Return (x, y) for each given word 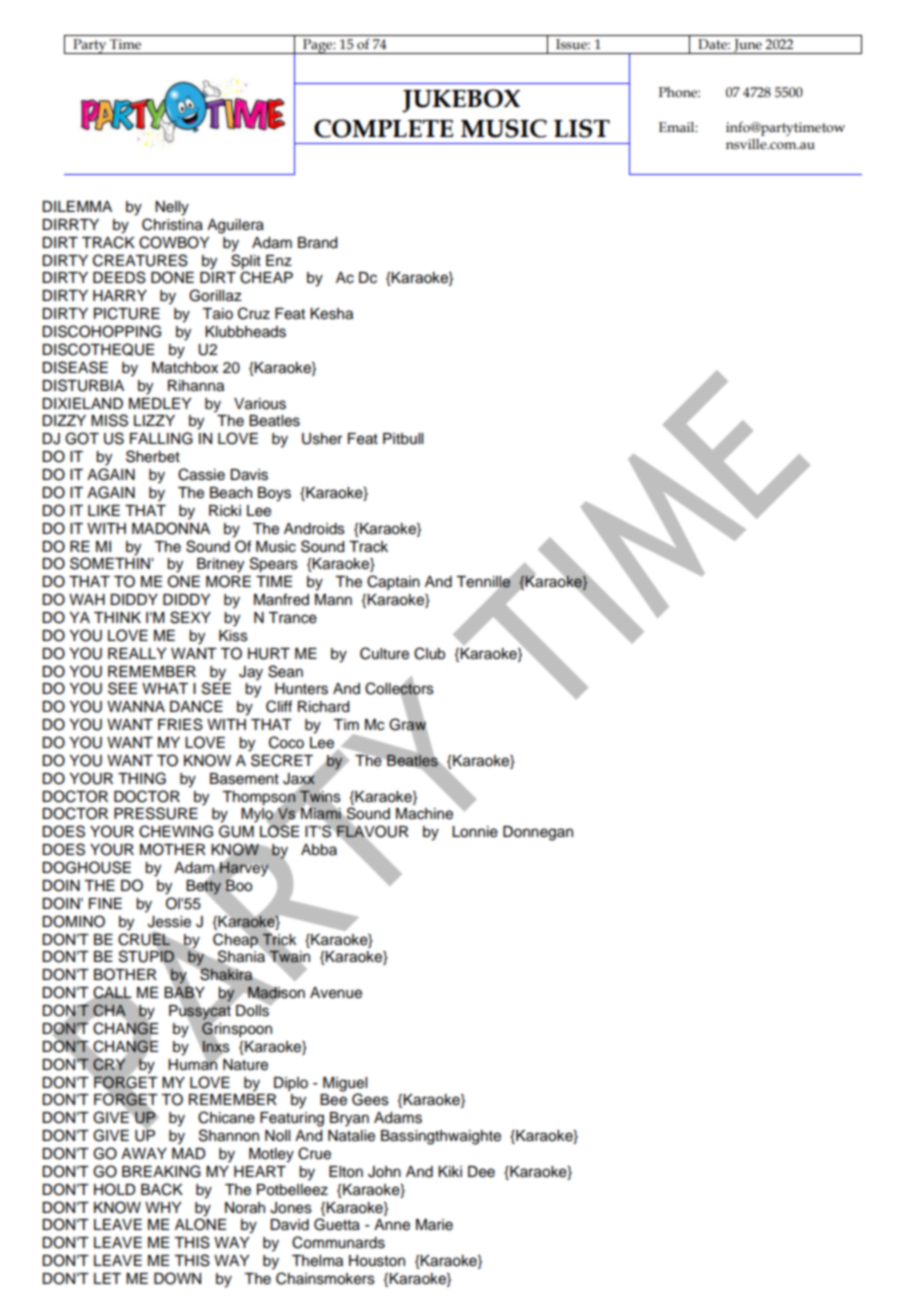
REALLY (137, 653)
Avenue (336, 993)
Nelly (172, 208)
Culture (384, 653)
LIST (582, 128)
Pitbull (403, 439)
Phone (679, 92)
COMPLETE (383, 128)
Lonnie (475, 832)
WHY (163, 1207)
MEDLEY (160, 403)
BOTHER (125, 974)
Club (429, 653)
